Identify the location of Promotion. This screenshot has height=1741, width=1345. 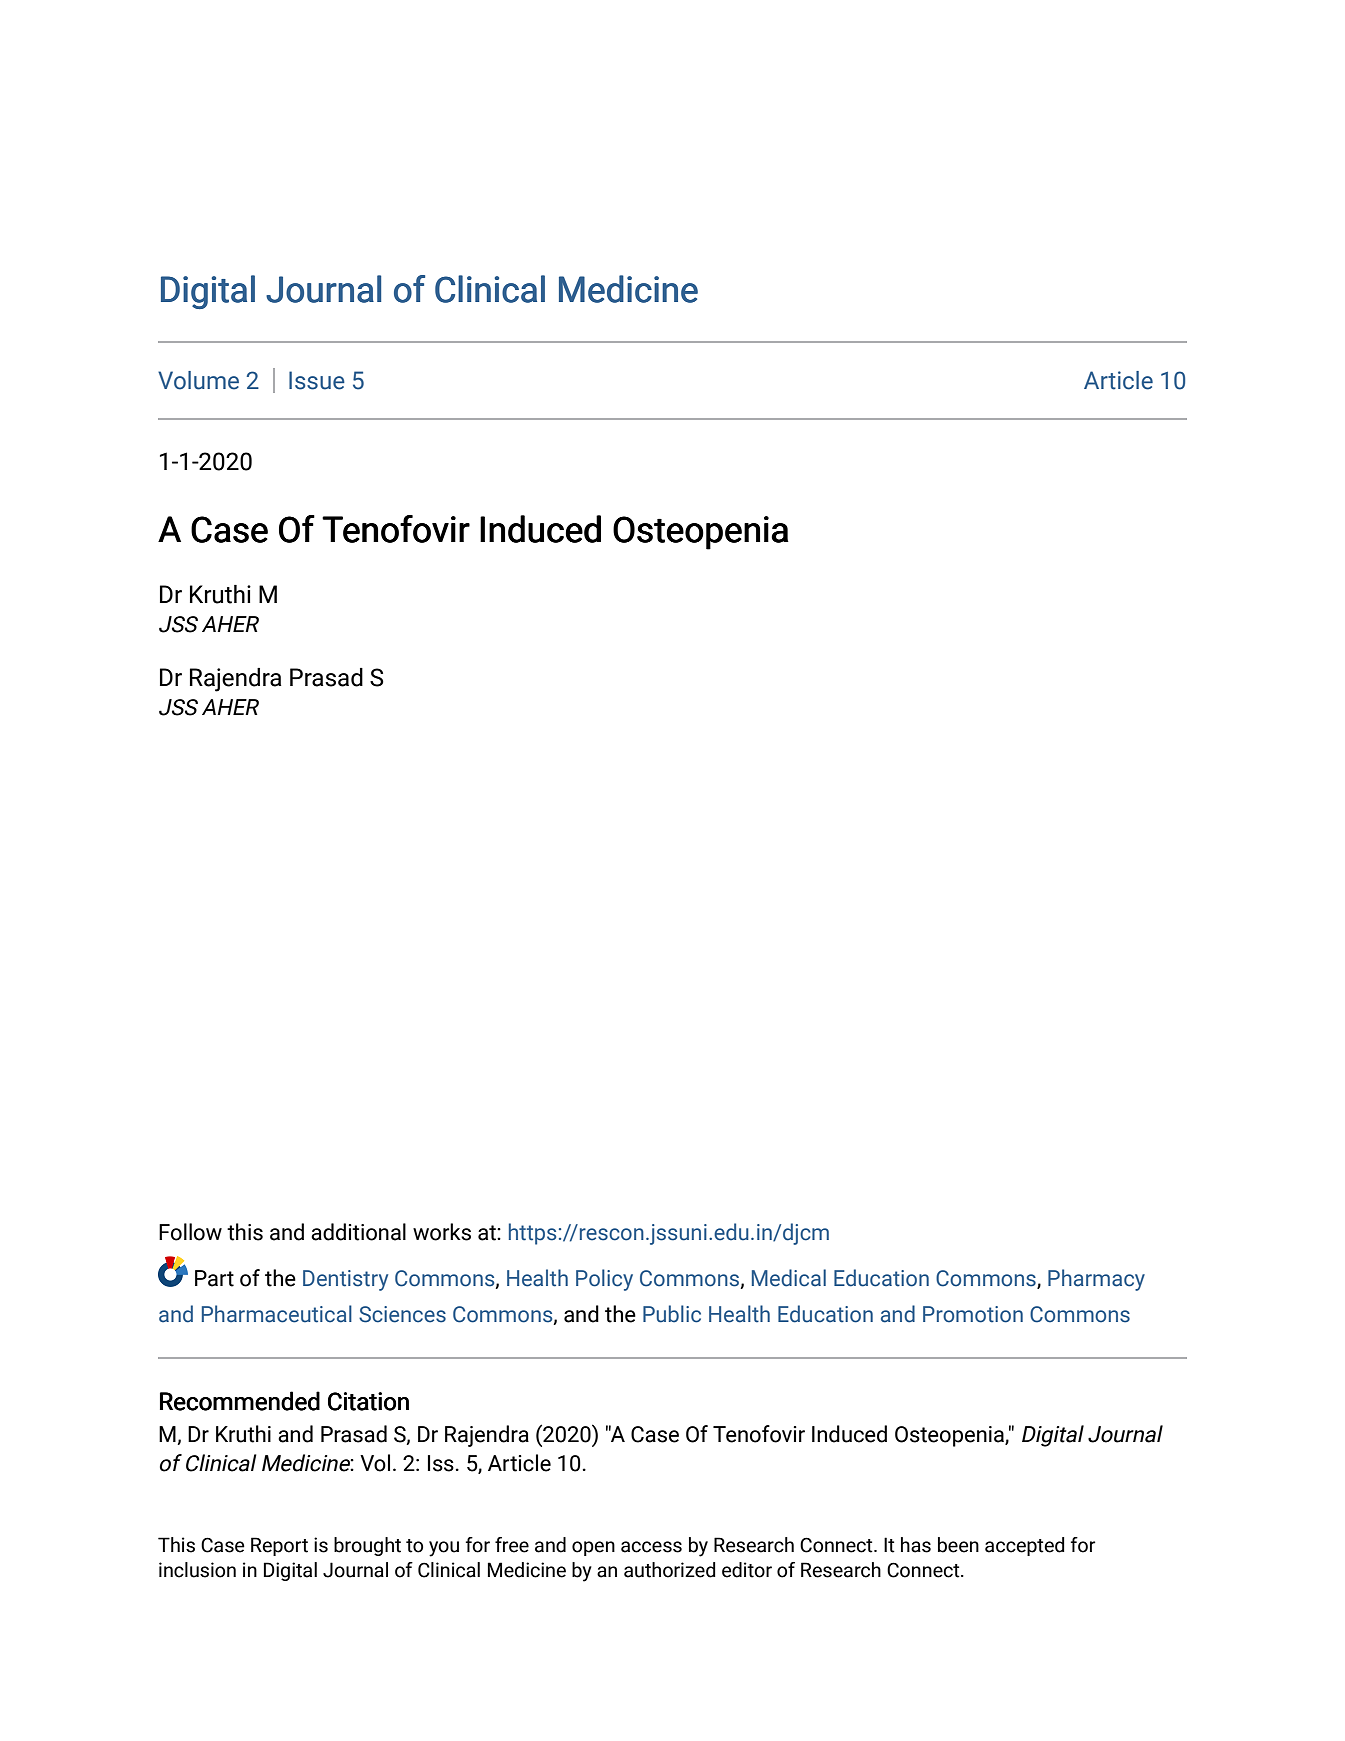
(973, 1314).
